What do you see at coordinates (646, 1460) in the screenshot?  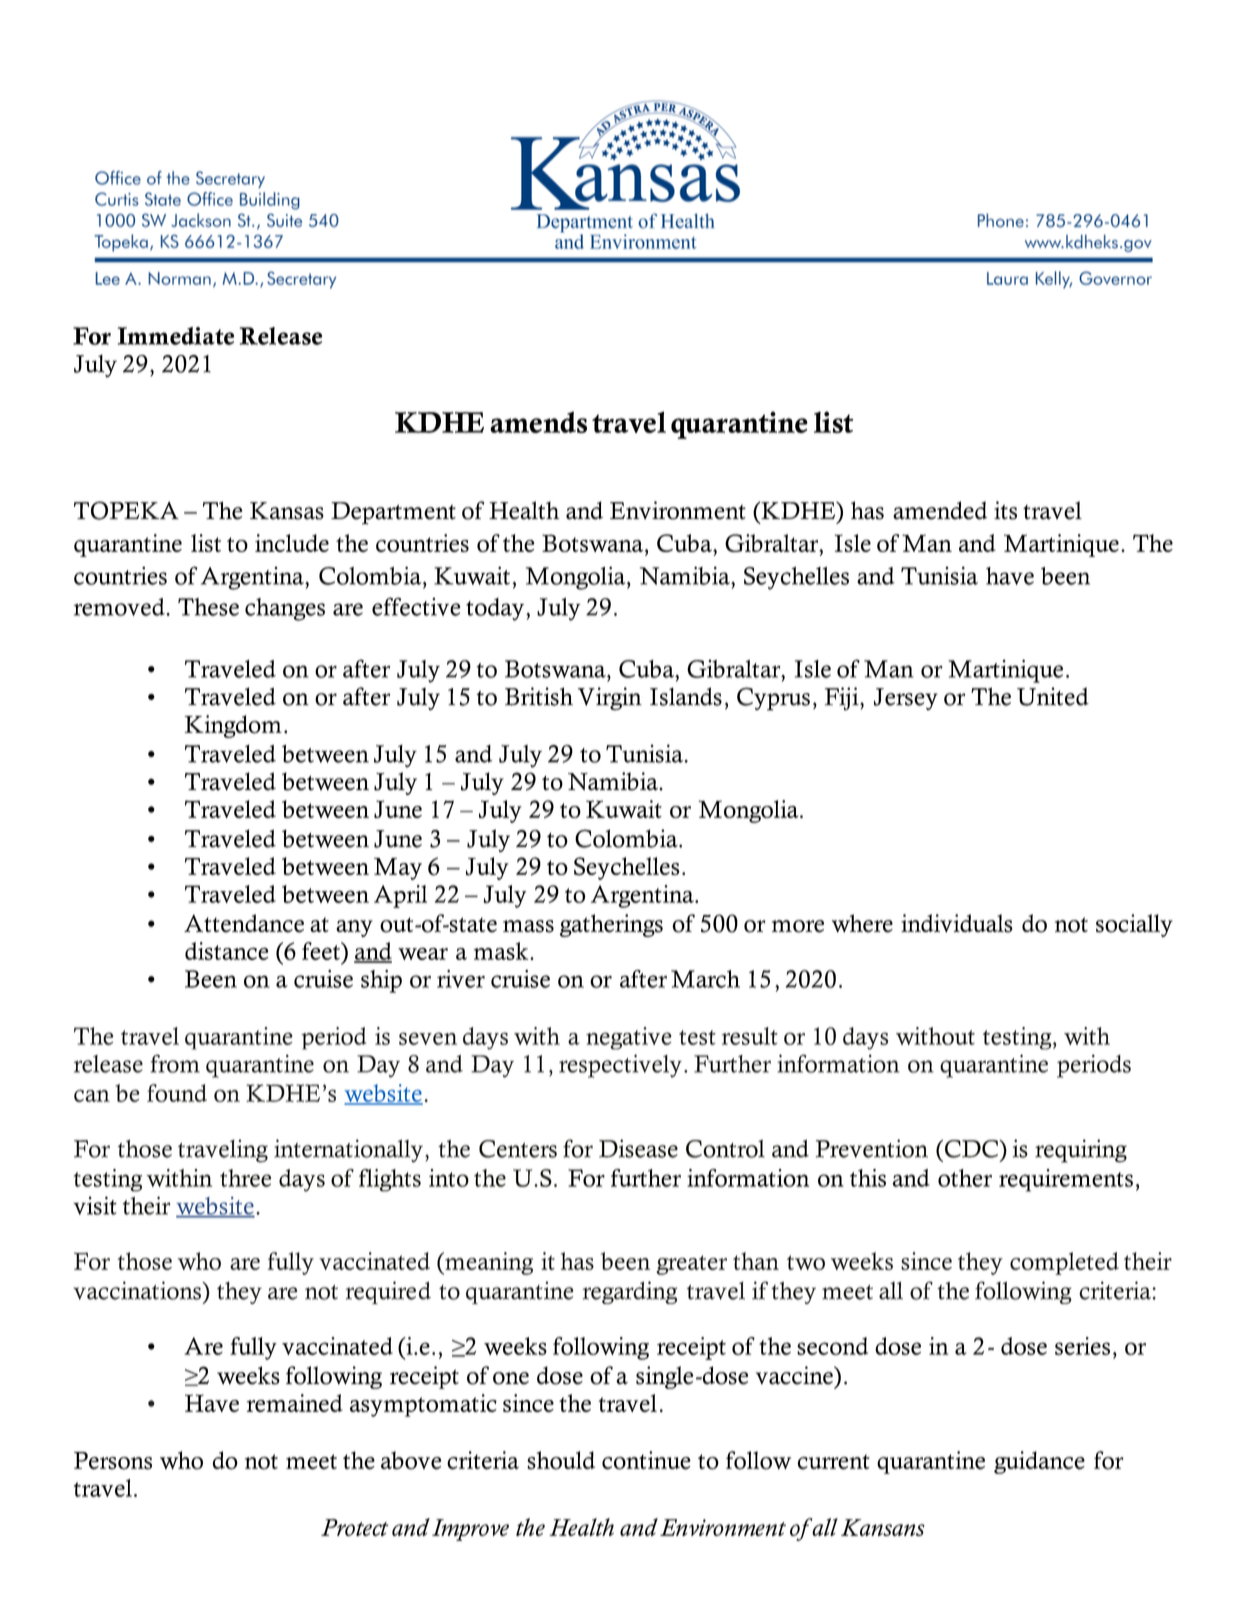 I see `continue` at bounding box center [646, 1460].
